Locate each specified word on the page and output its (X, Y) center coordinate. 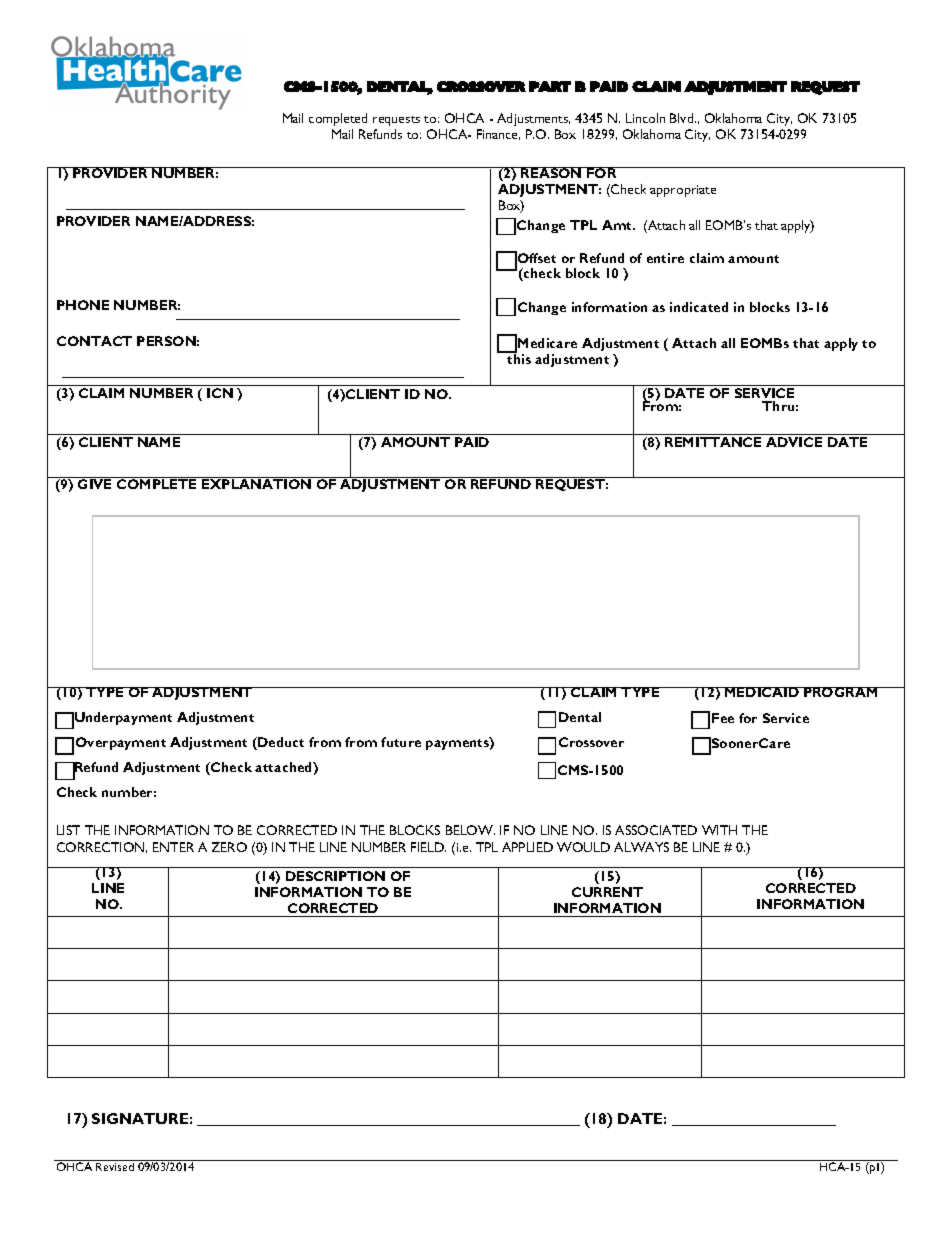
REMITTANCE (713, 442)
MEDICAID (762, 692)
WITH (719, 830)
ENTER (173, 847)
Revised (115, 1165)
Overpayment (121, 743)
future (401, 742)
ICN (220, 393)
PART (550, 86)
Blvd (683, 118)
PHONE (83, 305)
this (518, 358)
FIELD (428, 847)
